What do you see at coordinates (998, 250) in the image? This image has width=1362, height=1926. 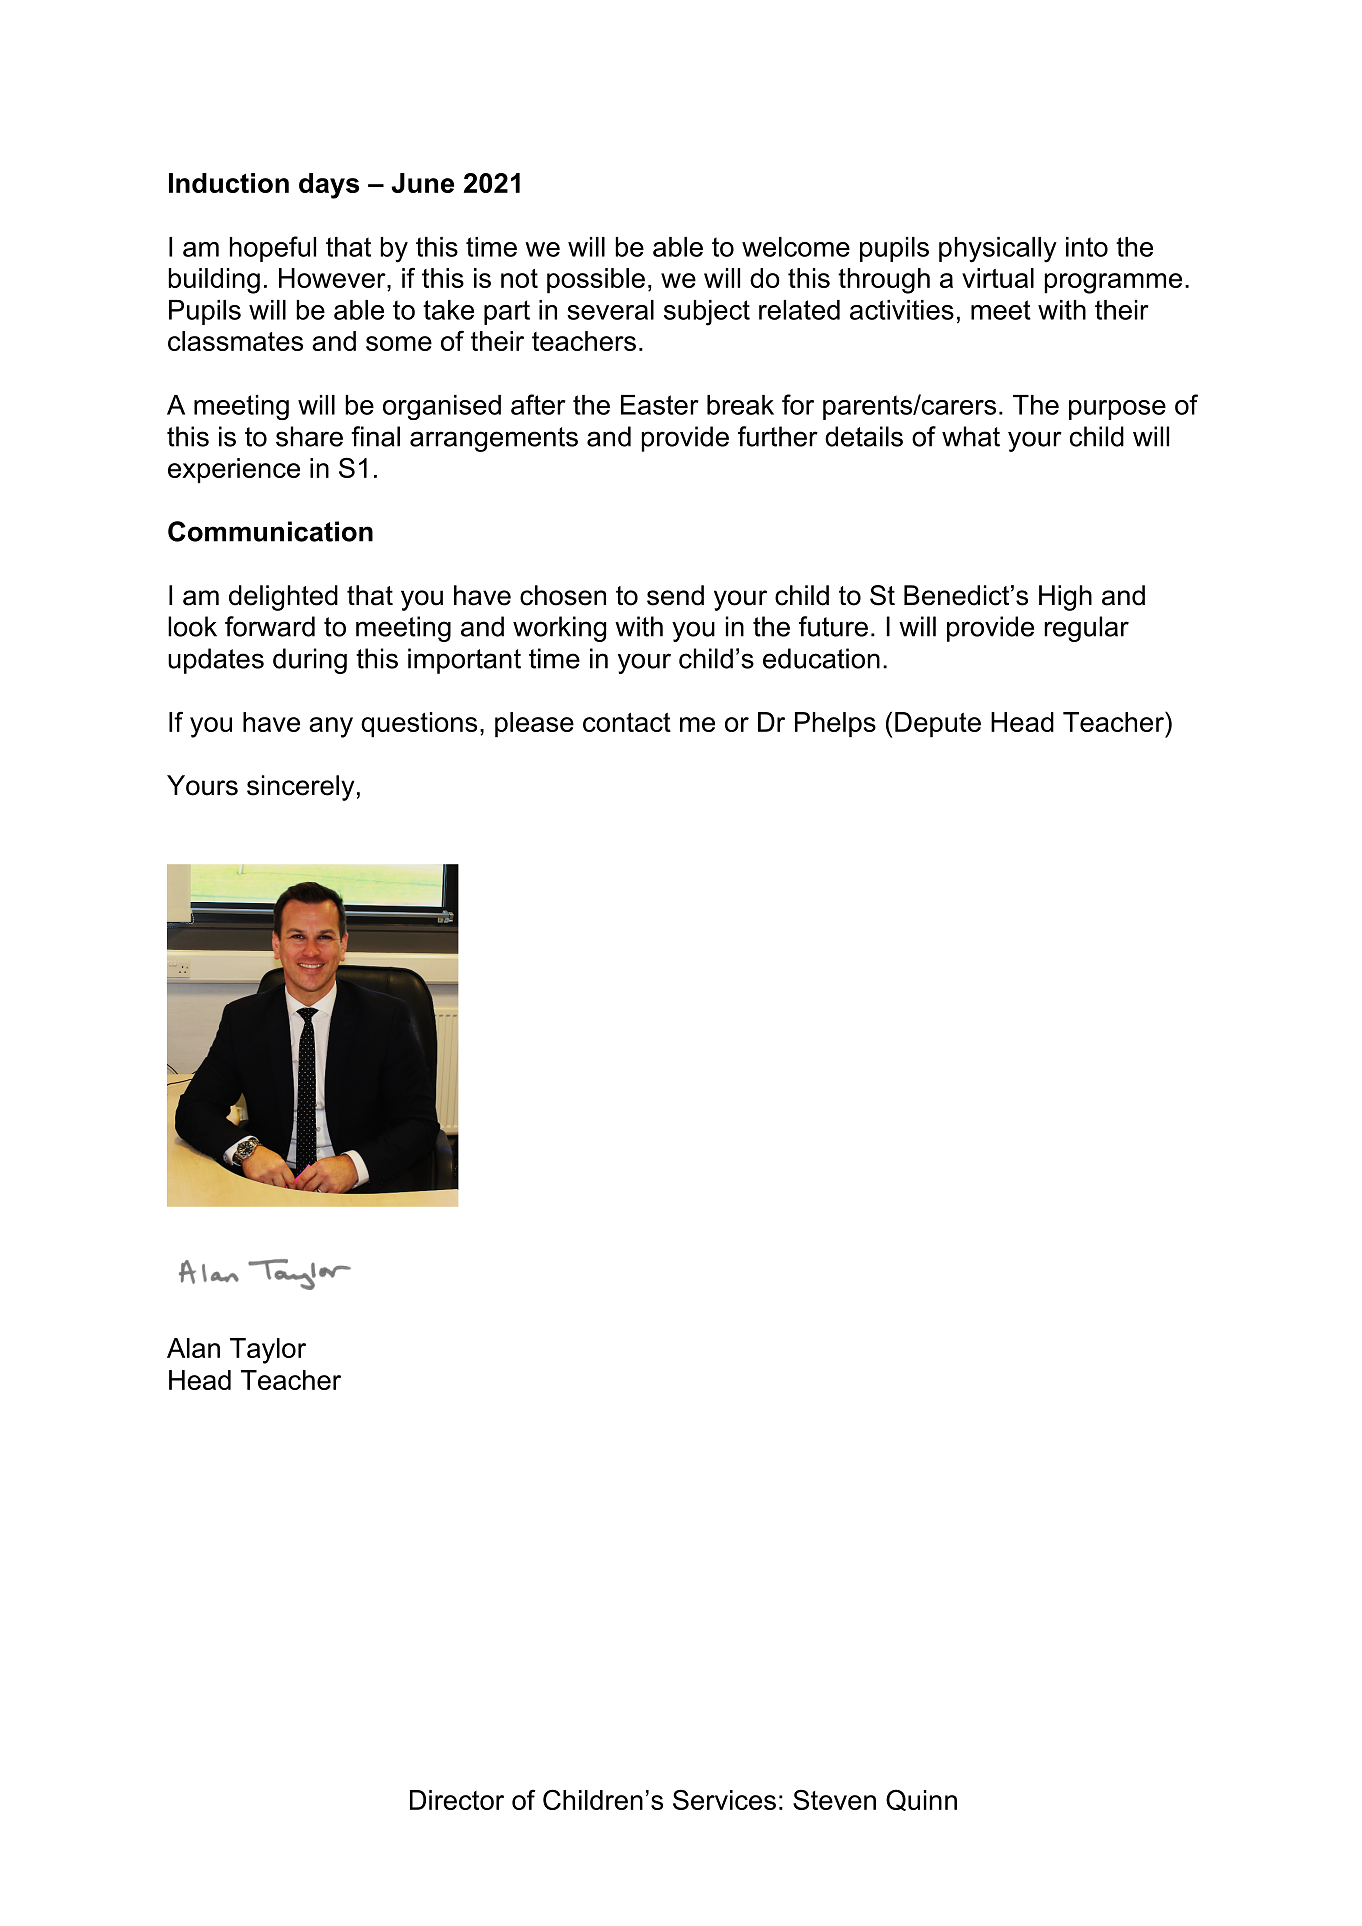 I see `physically` at bounding box center [998, 250].
